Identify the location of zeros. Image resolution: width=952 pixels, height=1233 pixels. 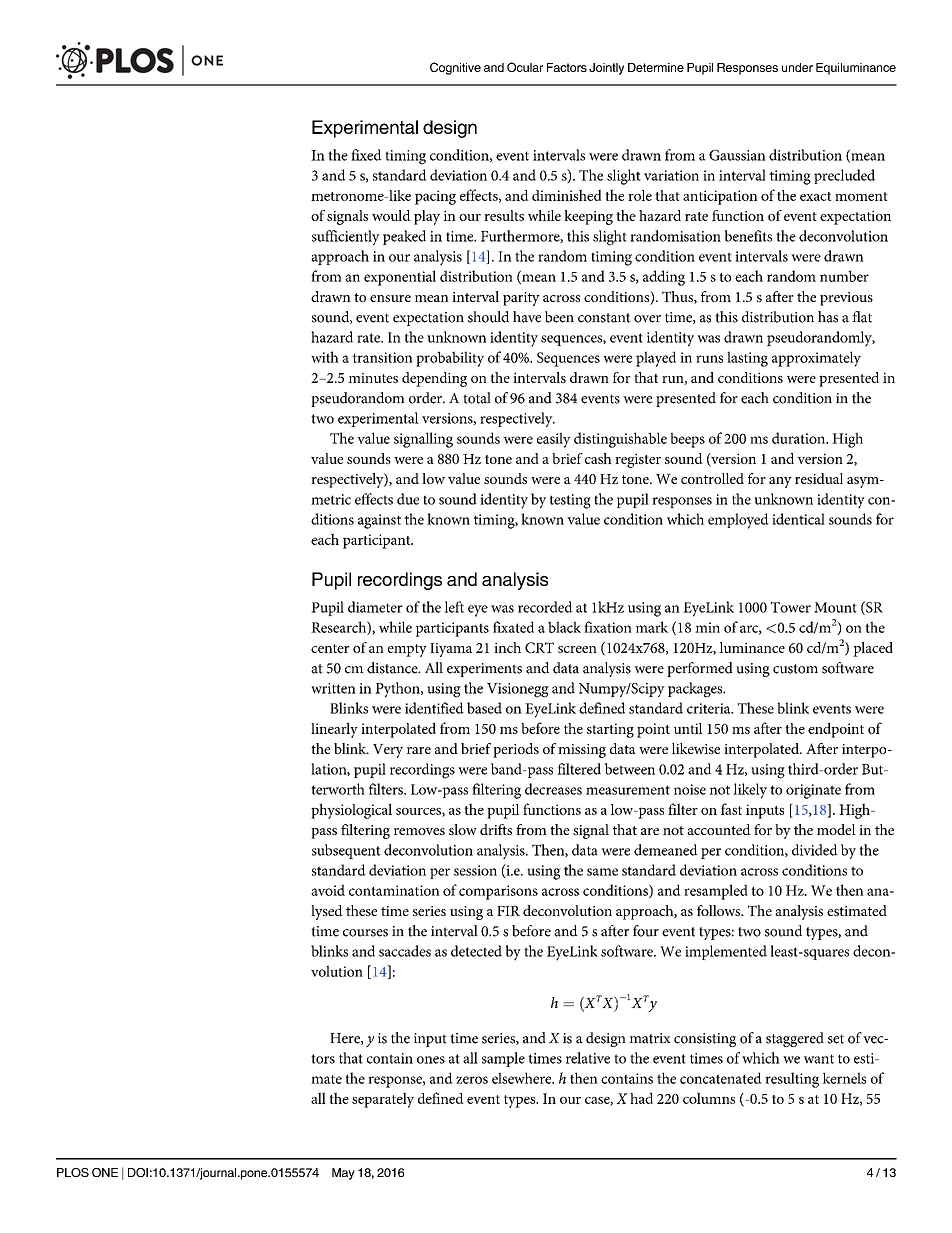
(472, 1080).
